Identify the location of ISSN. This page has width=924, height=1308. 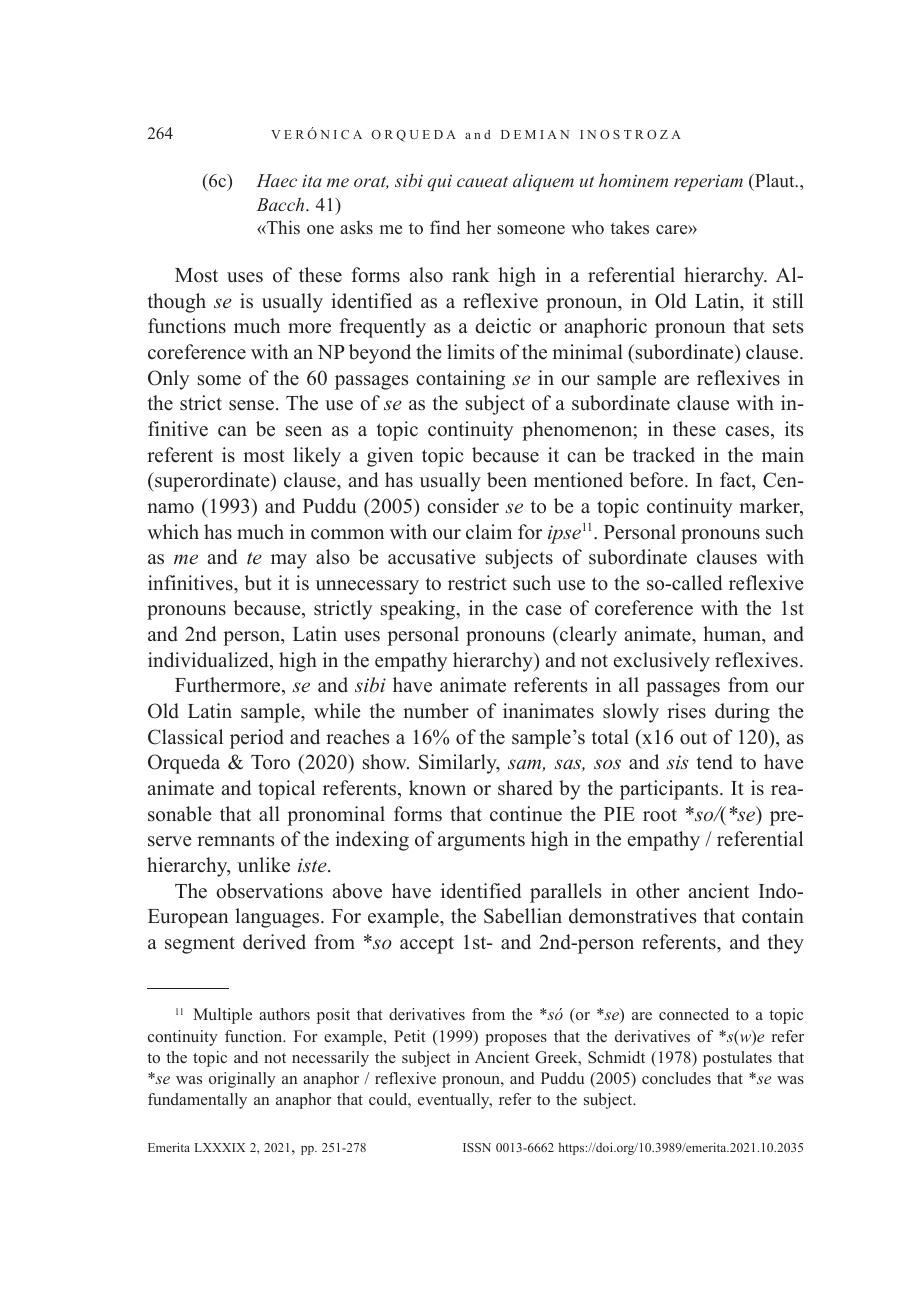
(477, 1147).
